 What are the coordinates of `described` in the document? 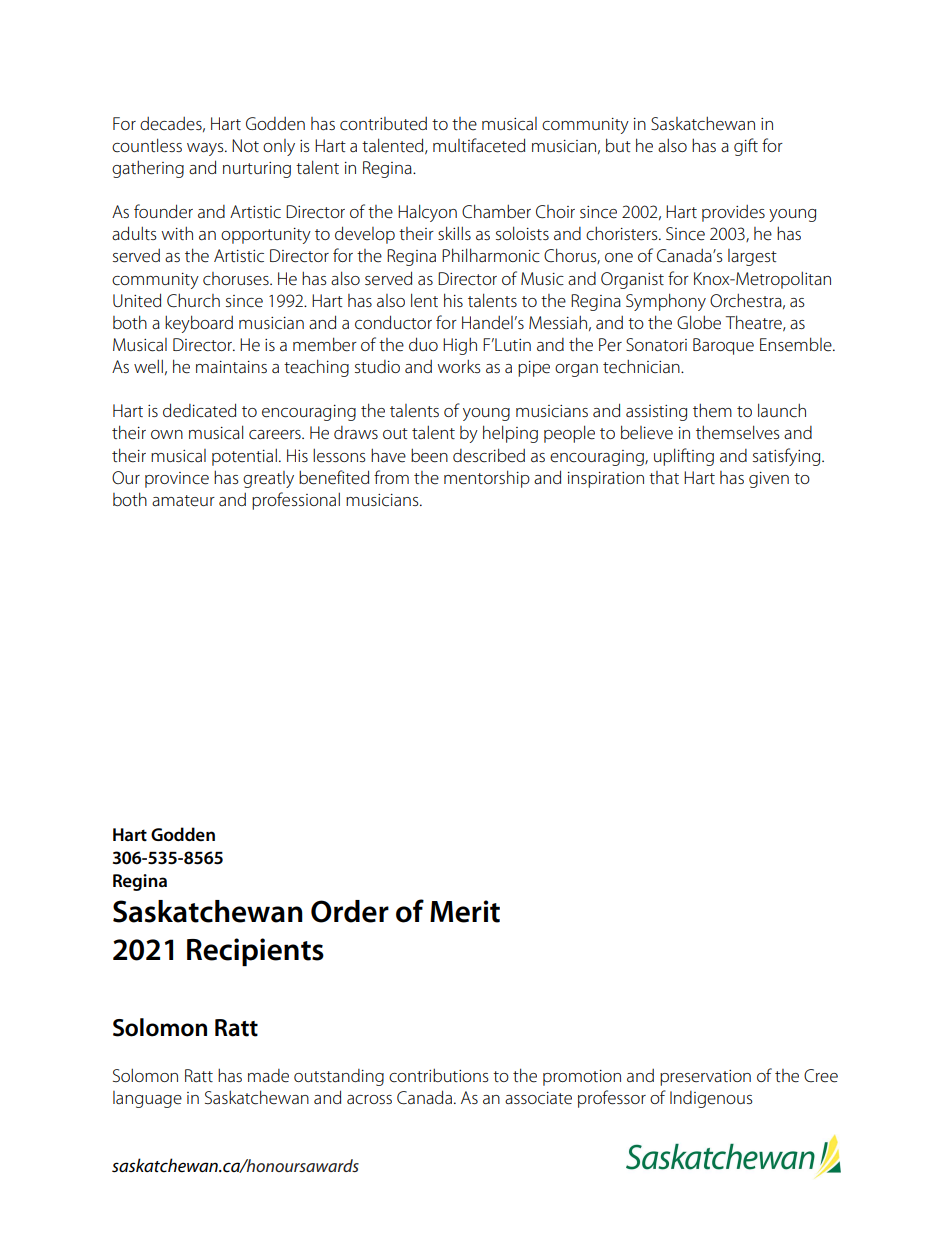 It's located at (489, 455).
